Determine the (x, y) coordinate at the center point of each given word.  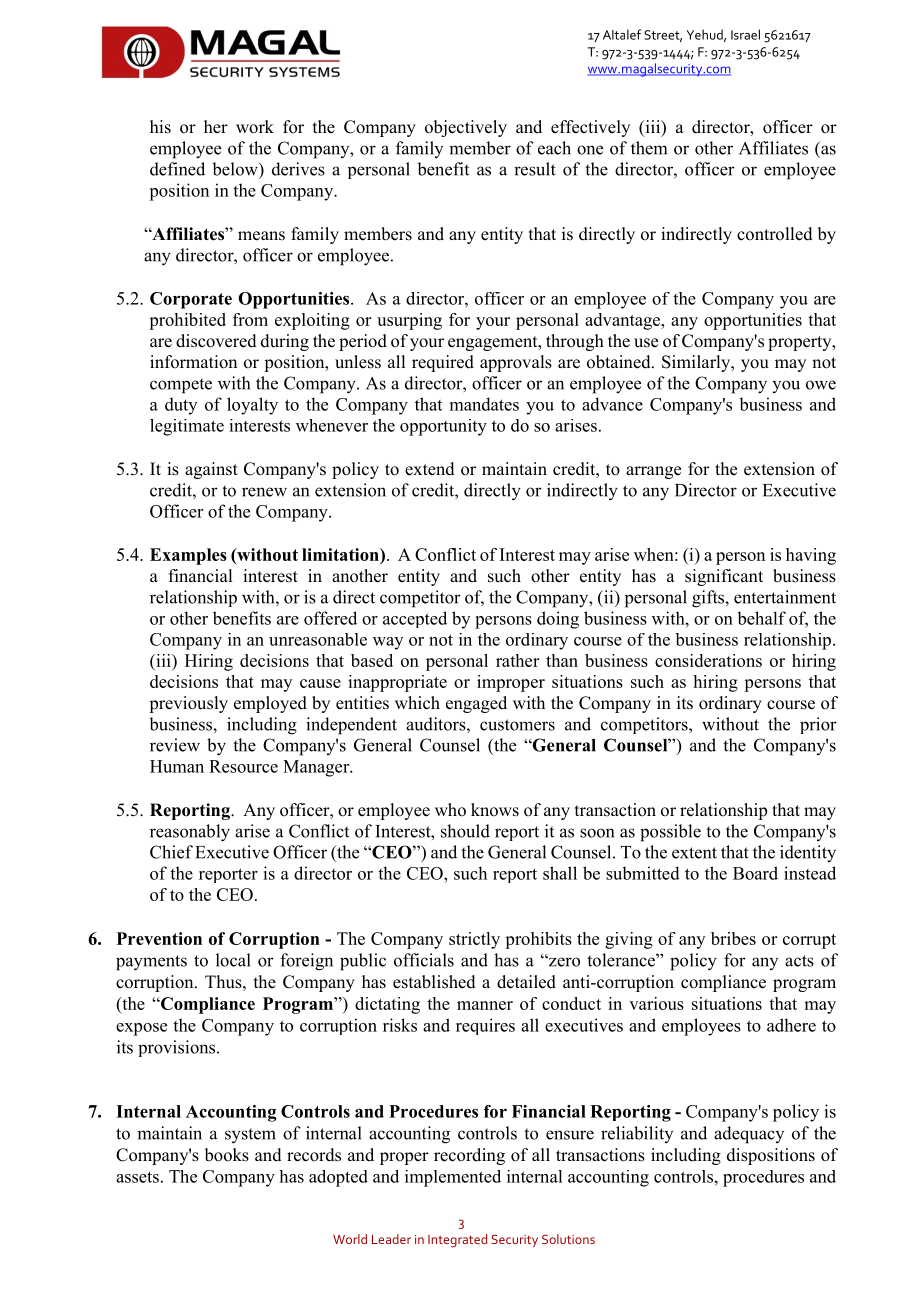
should (465, 831)
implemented (453, 1178)
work (255, 127)
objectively (466, 128)
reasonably (190, 833)
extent (694, 853)
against (211, 470)
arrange (653, 472)
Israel (745, 34)
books (227, 1155)
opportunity (443, 427)
